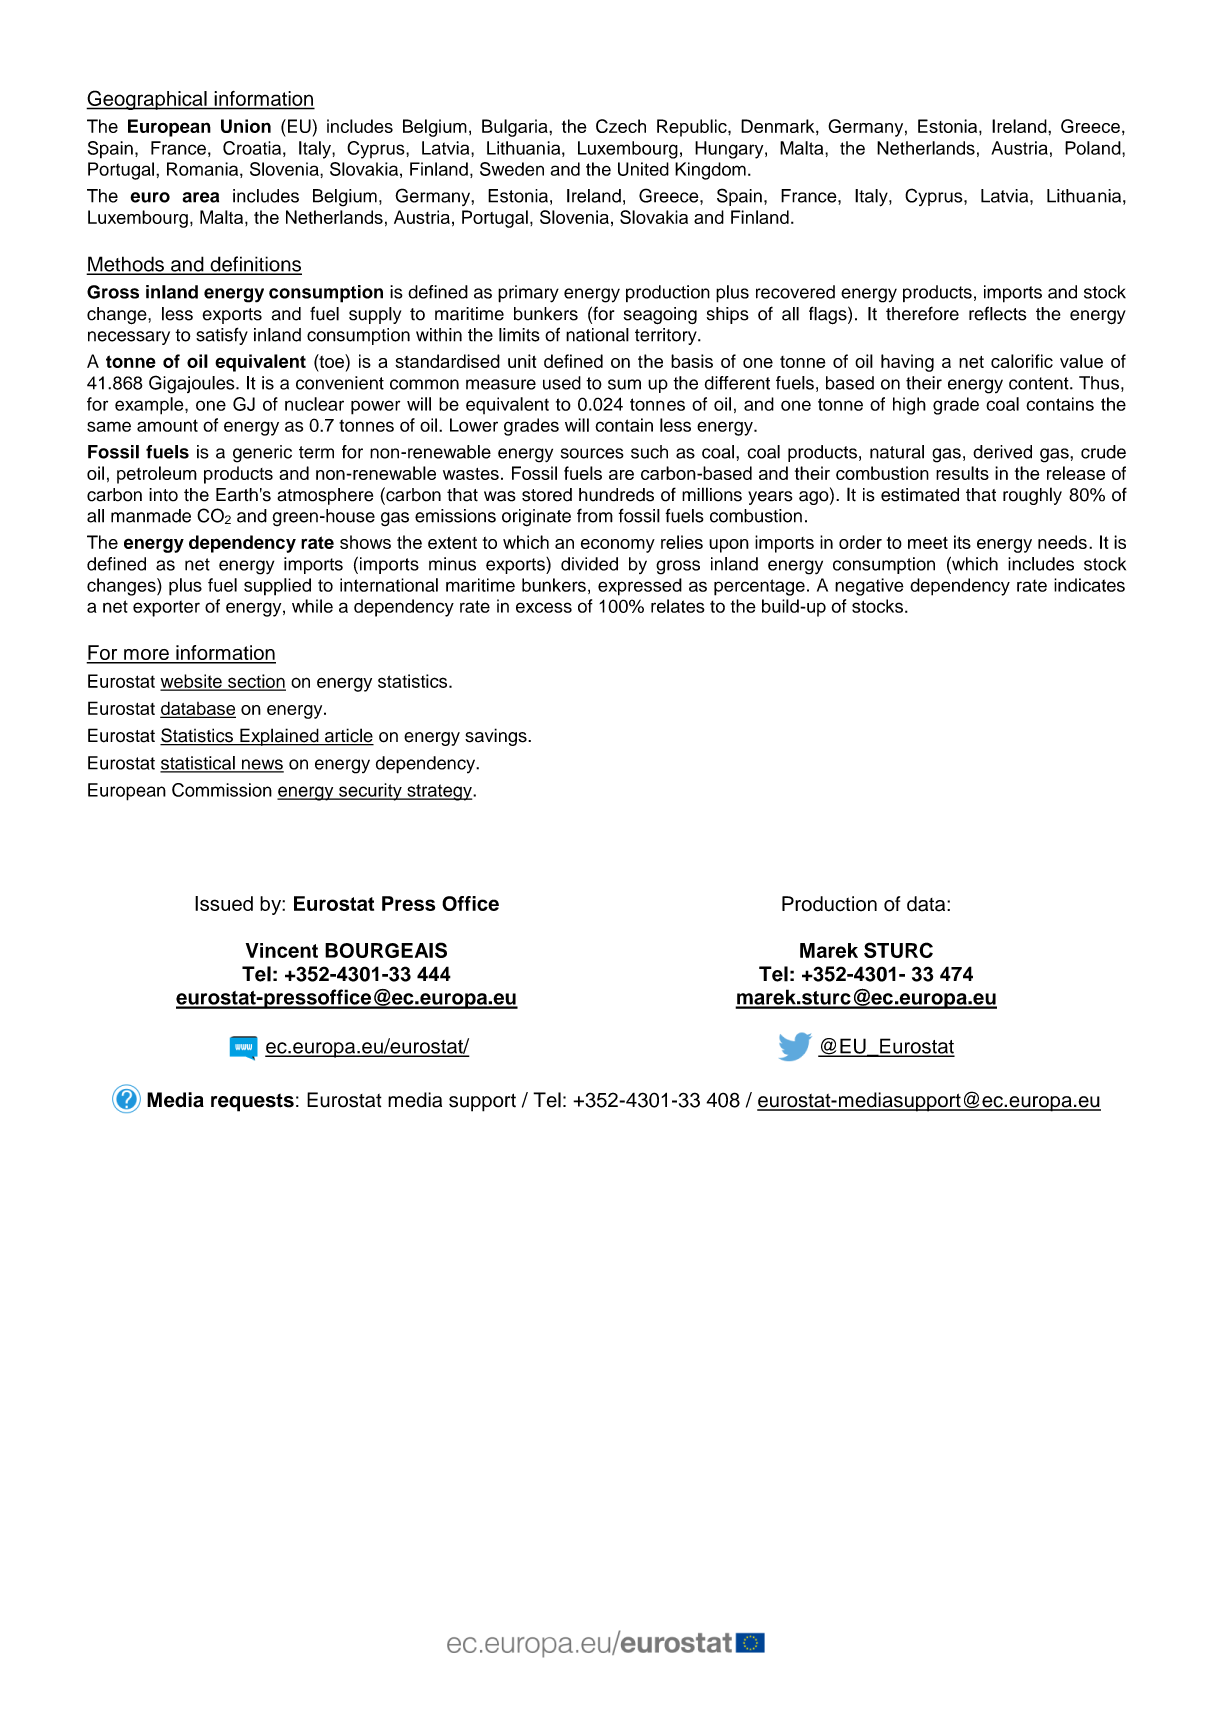  Describe the element at coordinates (198, 764) in the page. I see `statistical` at that location.
